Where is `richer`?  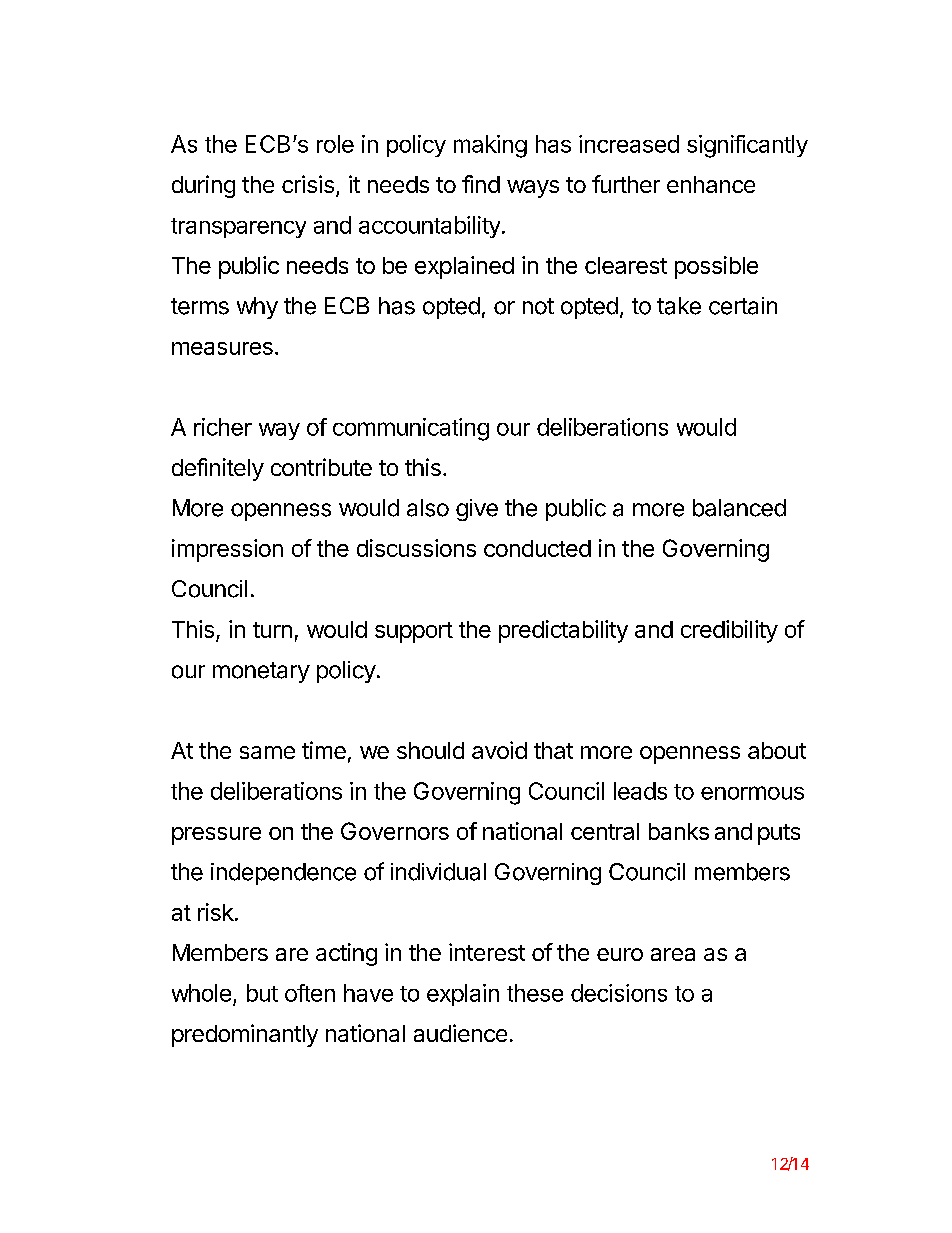
richer is located at coordinates (223, 427).
